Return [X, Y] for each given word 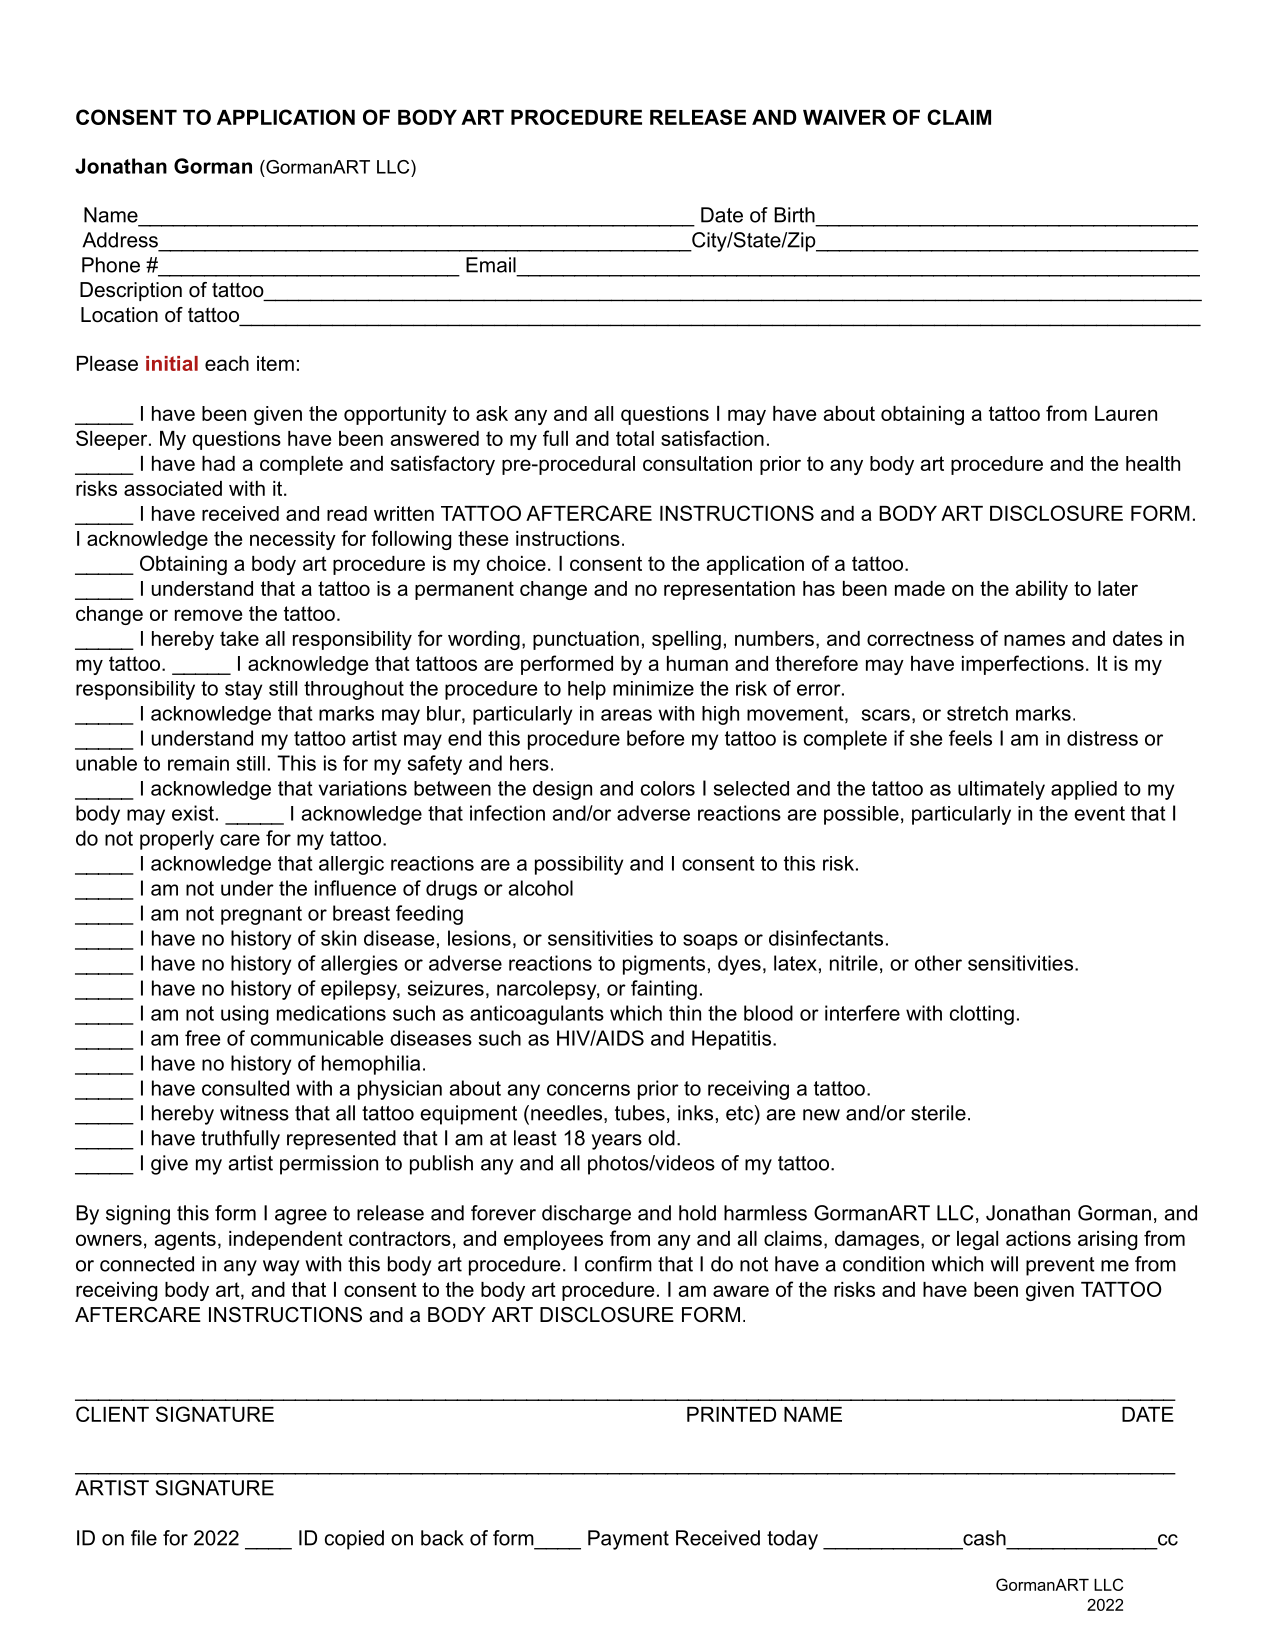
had [218, 463]
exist [193, 813]
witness [254, 1113]
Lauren [1126, 413]
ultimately [1001, 790]
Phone [111, 265]
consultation [697, 463]
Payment [628, 1540]
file [144, 1538]
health [1153, 463]
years [617, 1142]
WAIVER [844, 117]
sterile [938, 1113]
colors [668, 788]
